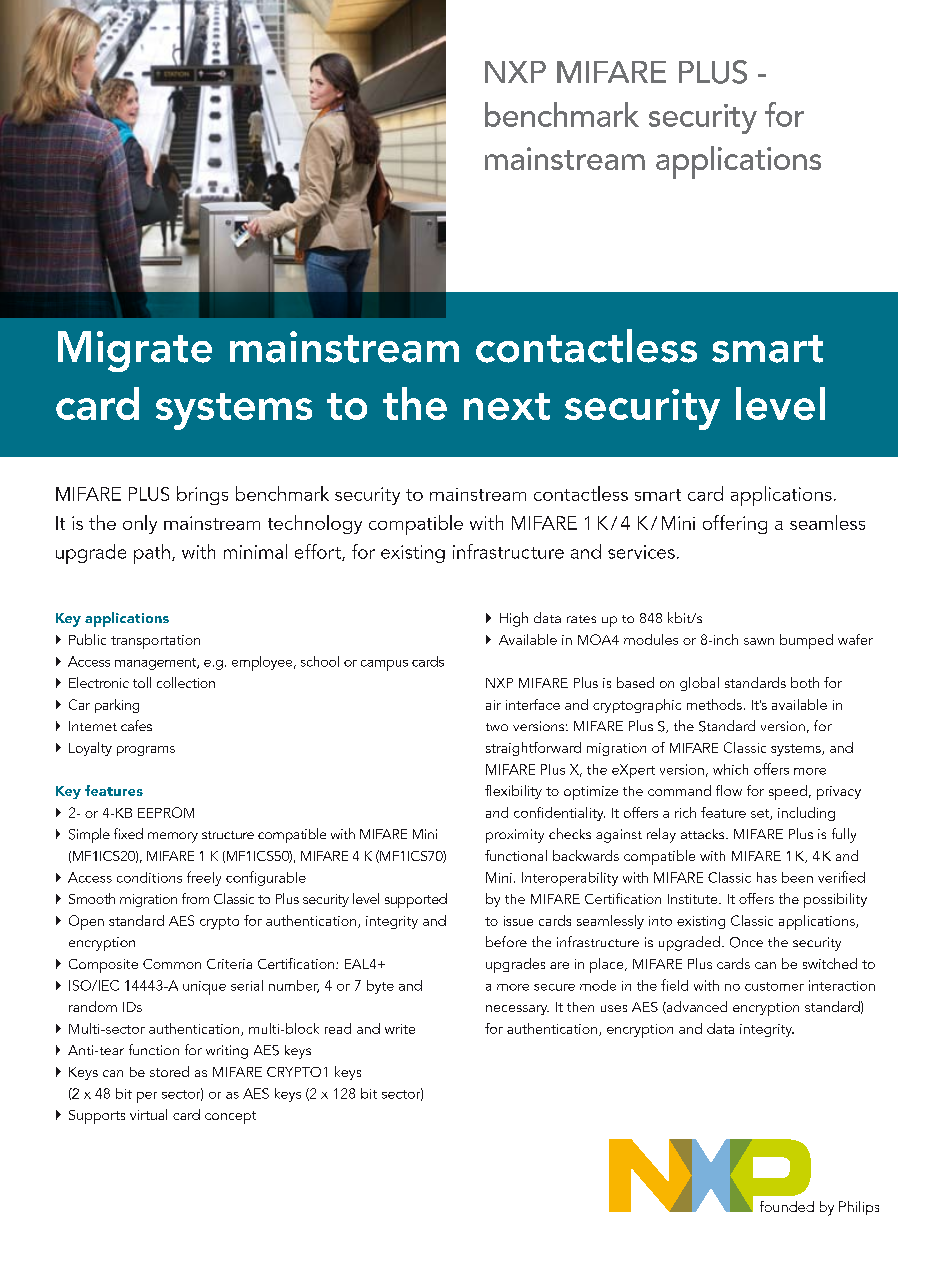 The width and height of the screenshot is (952, 1270). What do you see at coordinates (135, 351) in the screenshot?
I see `Migrate` at bounding box center [135, 351].
